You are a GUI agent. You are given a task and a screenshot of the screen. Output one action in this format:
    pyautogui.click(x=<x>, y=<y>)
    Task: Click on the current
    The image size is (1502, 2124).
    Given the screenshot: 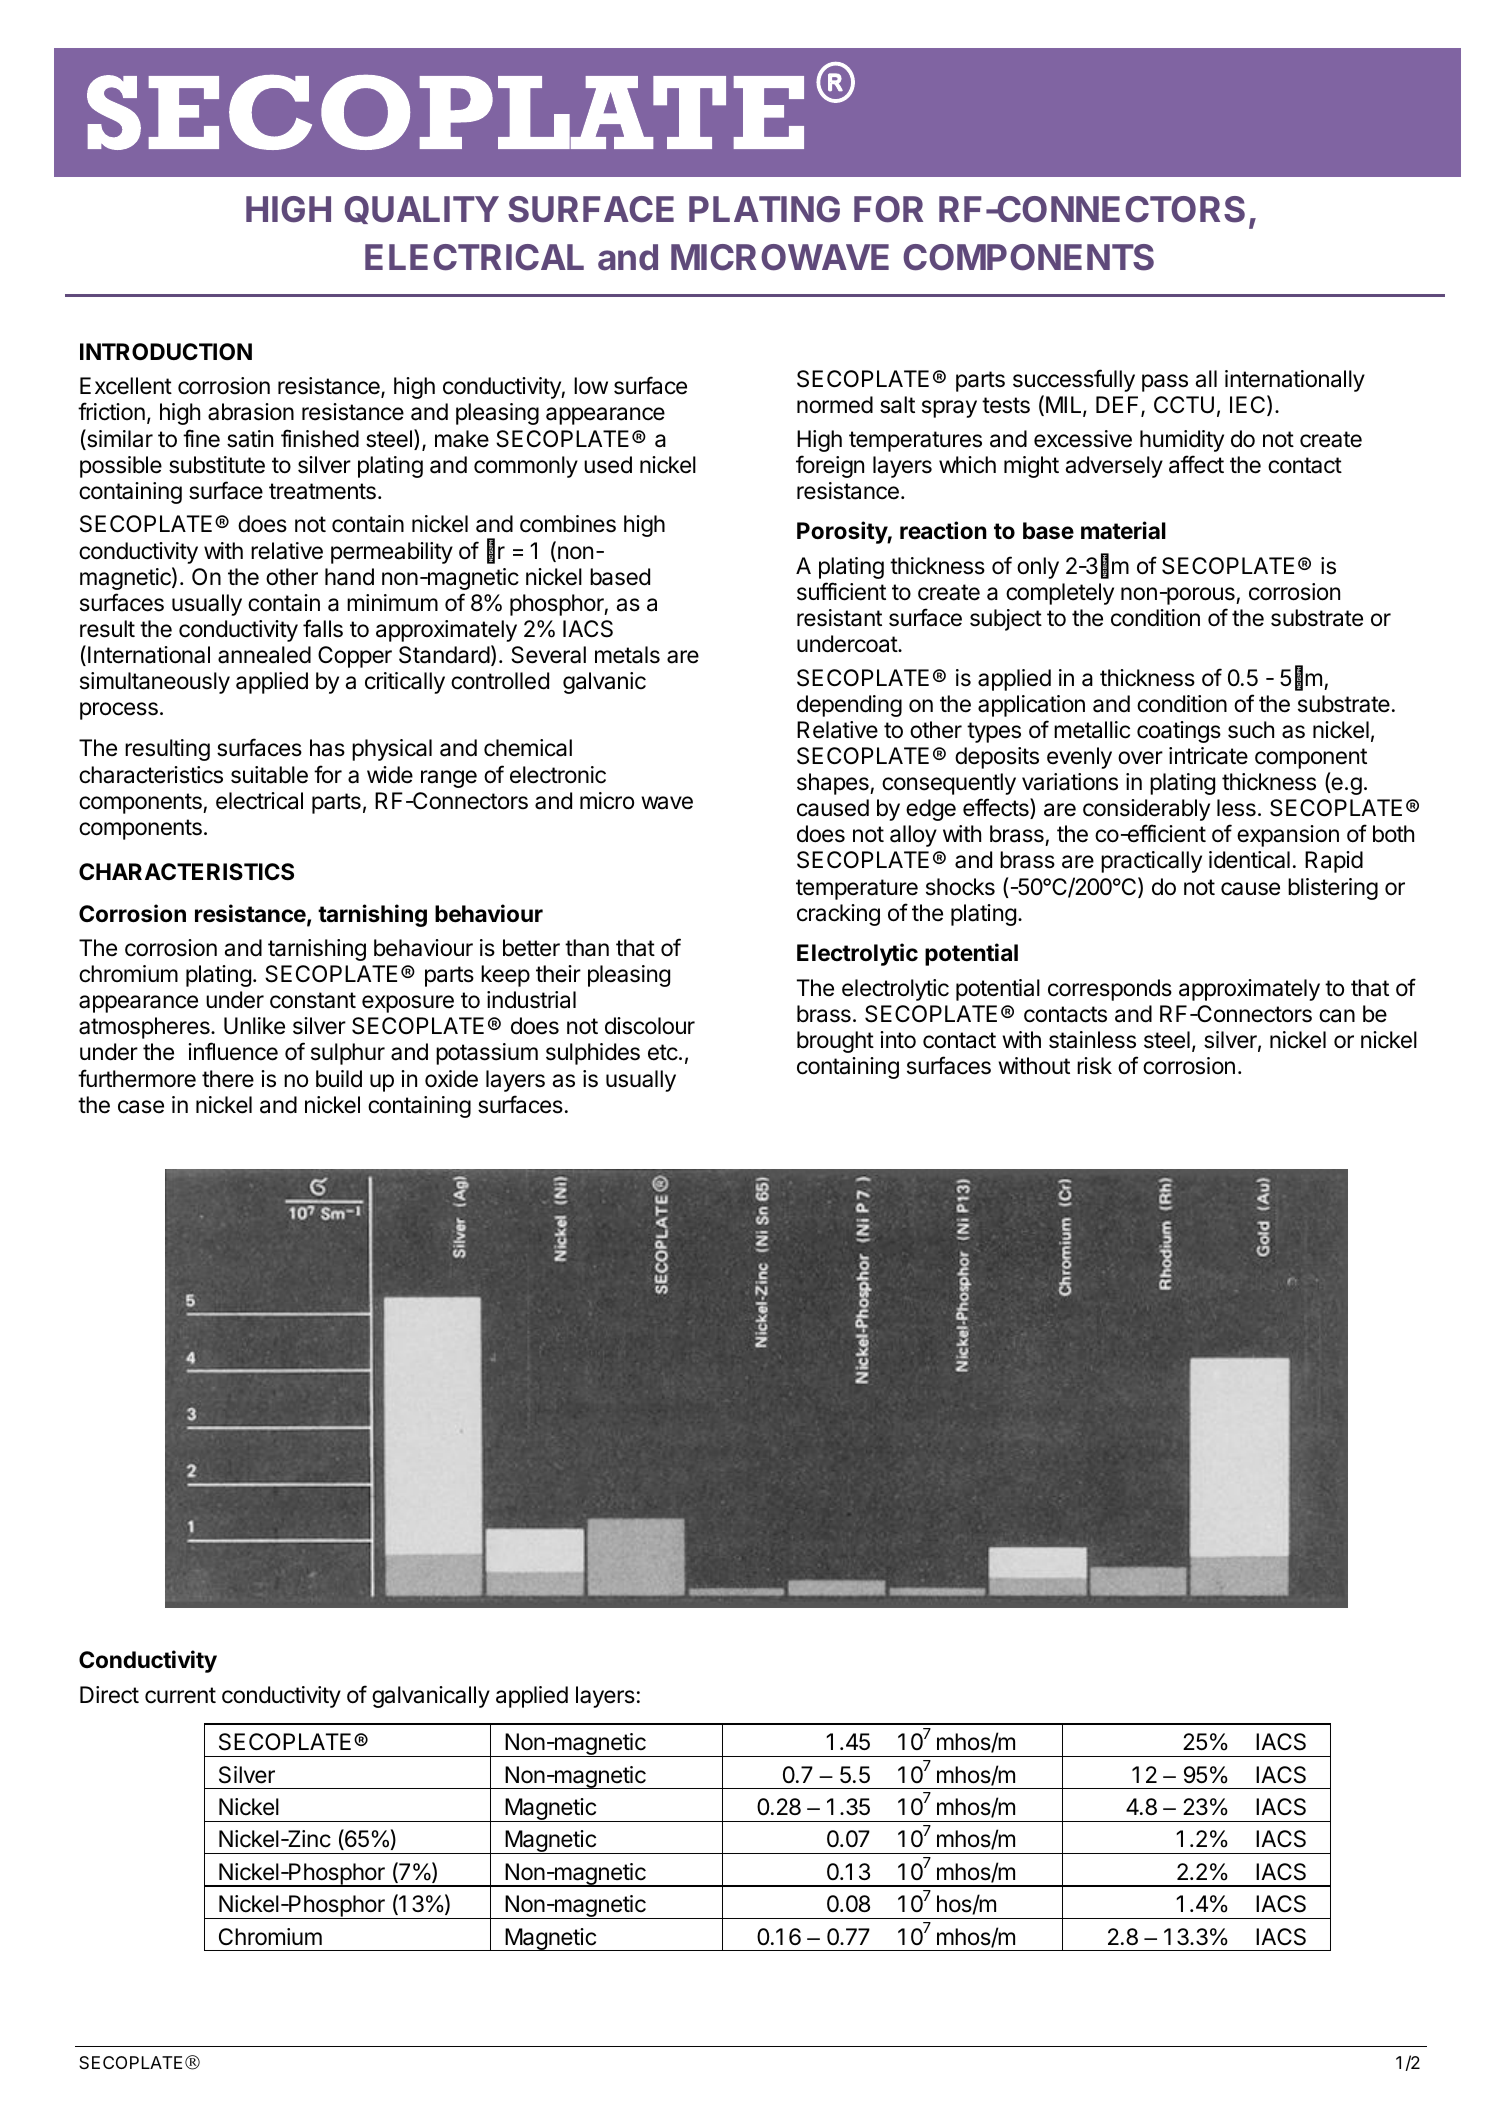 What is the action you would take?
    pyautogui.click(x=180, y=1695)
